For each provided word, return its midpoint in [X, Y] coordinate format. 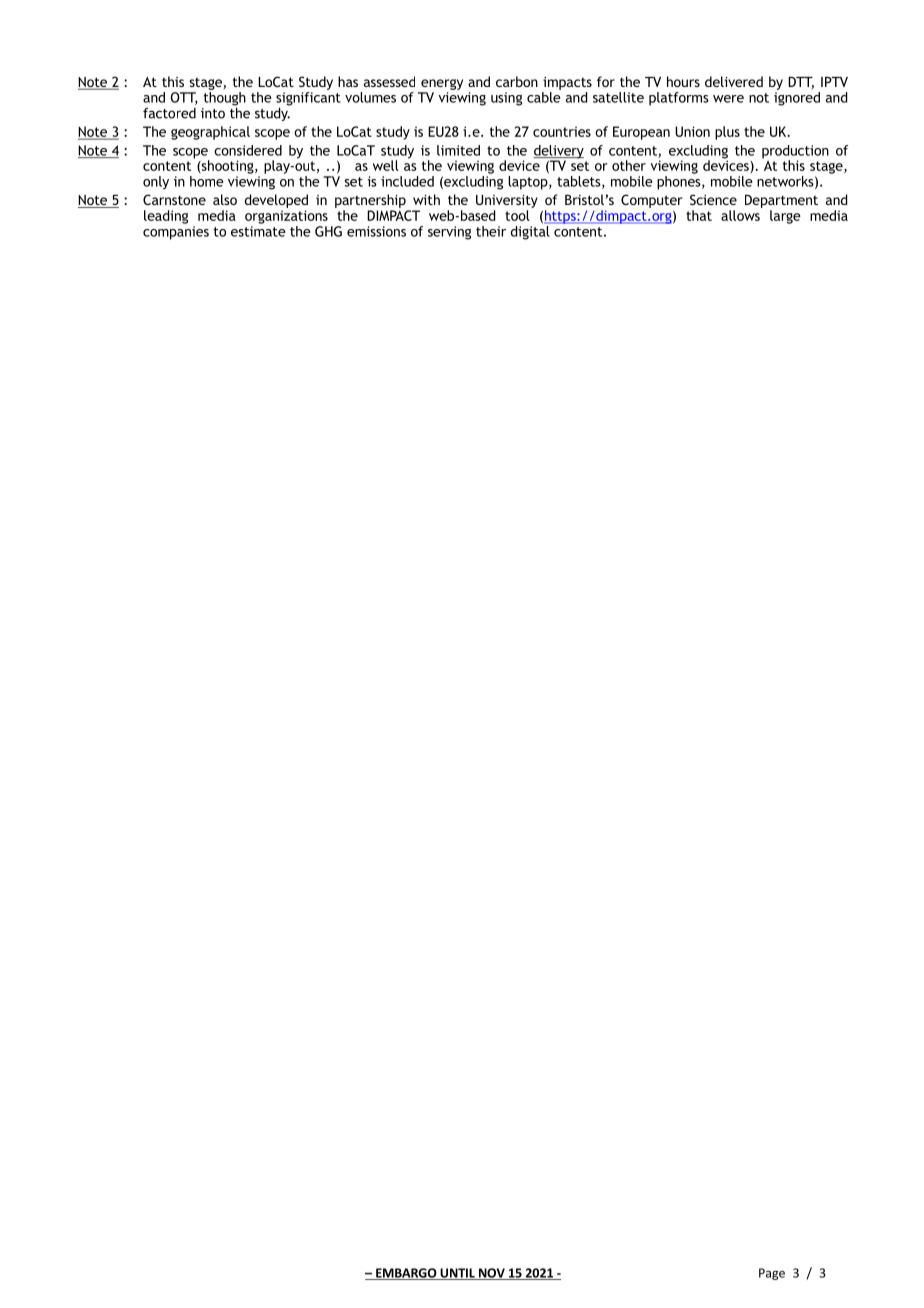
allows [740, 215]
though [225, 100]
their [491, 231]
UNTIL [457, 1274]
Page [772, 1274]
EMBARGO [406, 1274]
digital [530, 233]
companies [176, 233]
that [699, 215]
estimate [258, 231]
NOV [491, 1274]
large [785, 217]
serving [449, 233]
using [506, 99]
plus [727, 133]
